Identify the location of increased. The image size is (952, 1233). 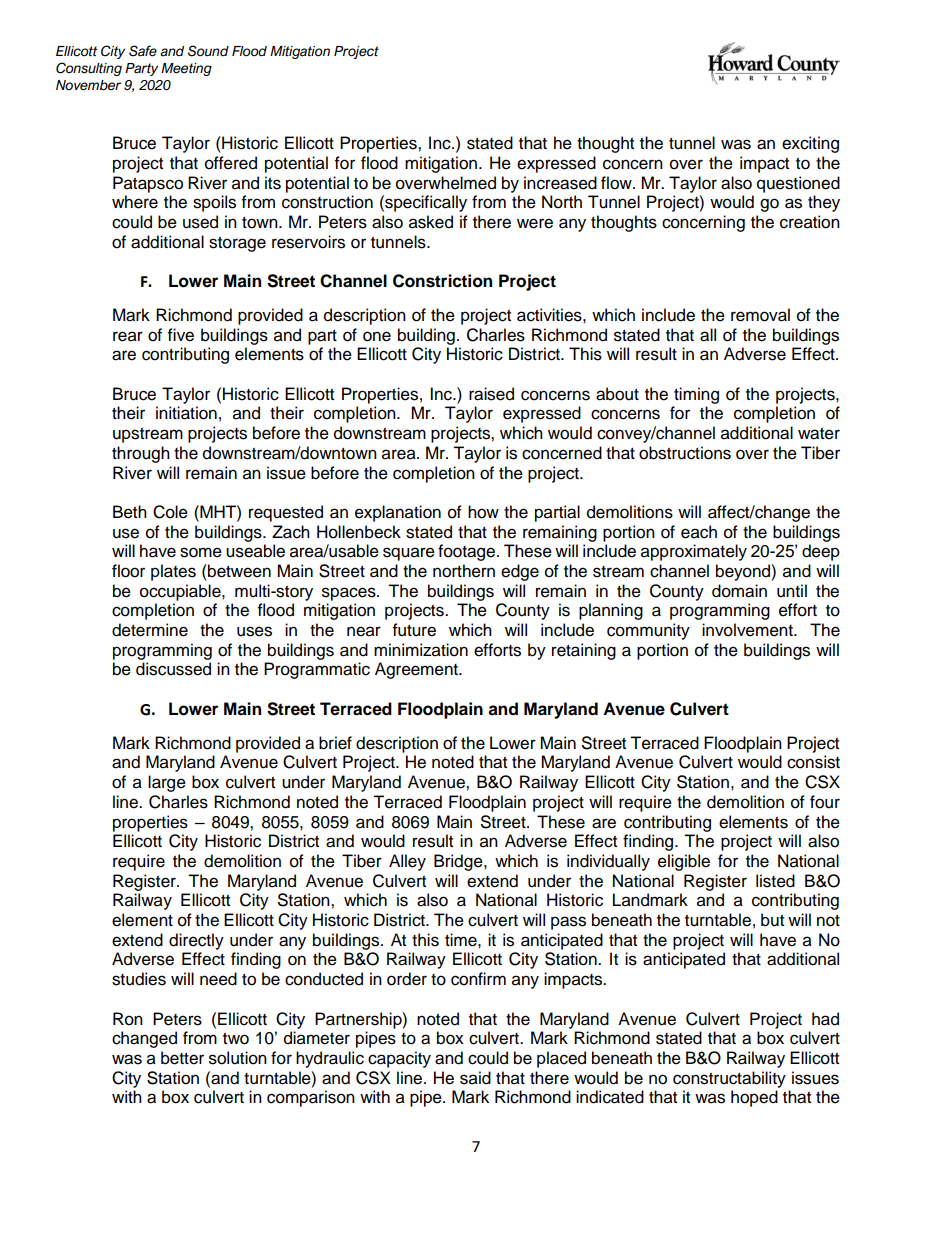
(560, 183).
